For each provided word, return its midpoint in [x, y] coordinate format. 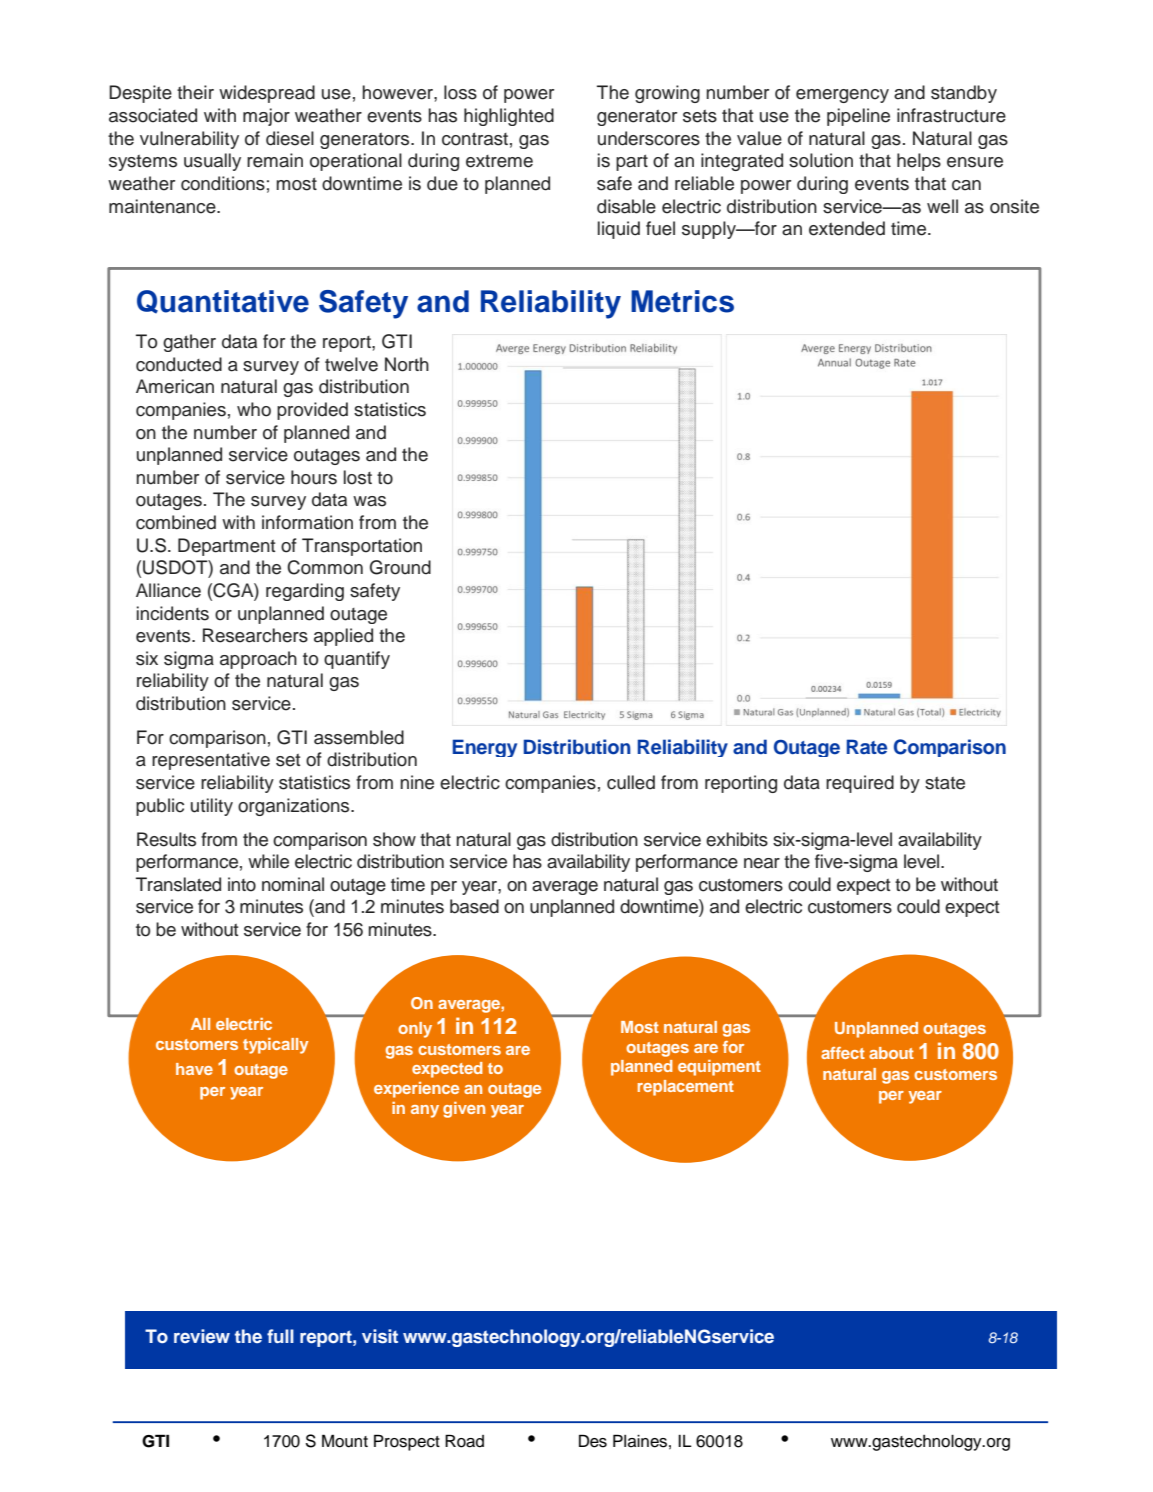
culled [631, 782]
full [280, 1336]
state [945, 783]
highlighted [509, 117]
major [266, 117]
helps [919, 162]
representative [211, 761]
